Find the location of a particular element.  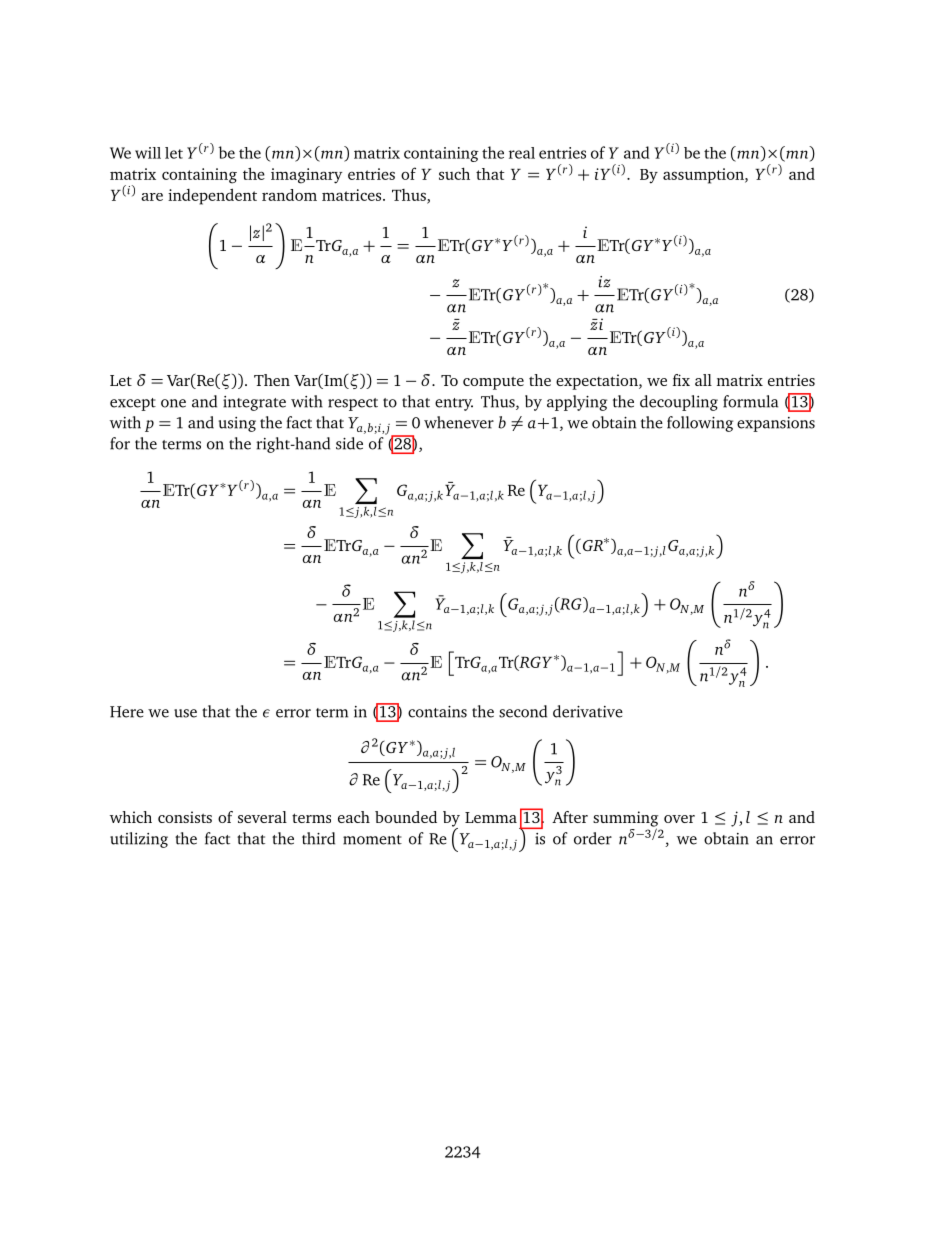

real is located at coordinates (522, 153).
